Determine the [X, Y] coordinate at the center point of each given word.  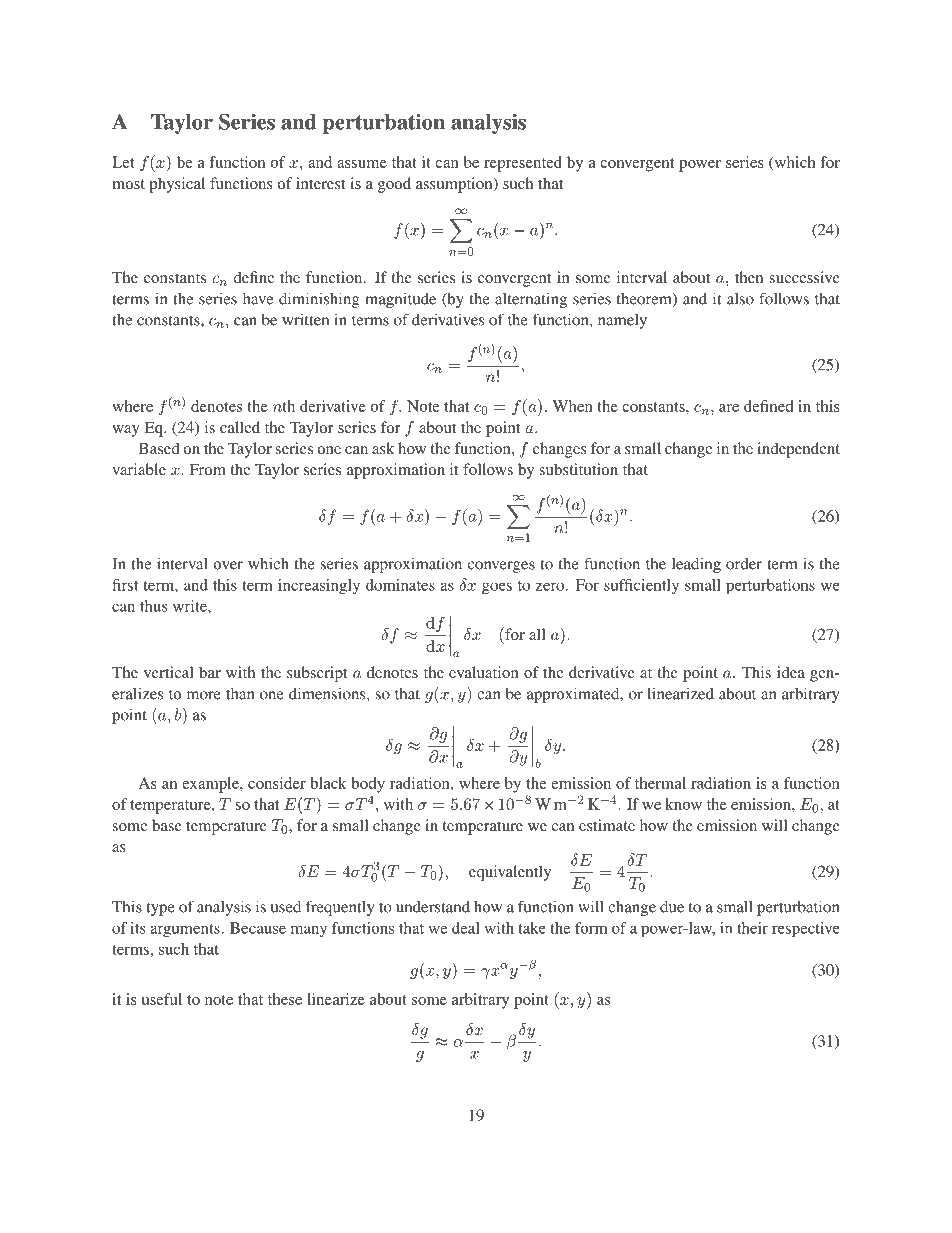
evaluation [484, 672]
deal [465, 928]
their [752, 928]
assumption [455, 185]
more [204, 695]
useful [161, 999]
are [729, 408]
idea [791, 672]
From [207, 469]
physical [177, 185]
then [749, 277]
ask [383, 448]
